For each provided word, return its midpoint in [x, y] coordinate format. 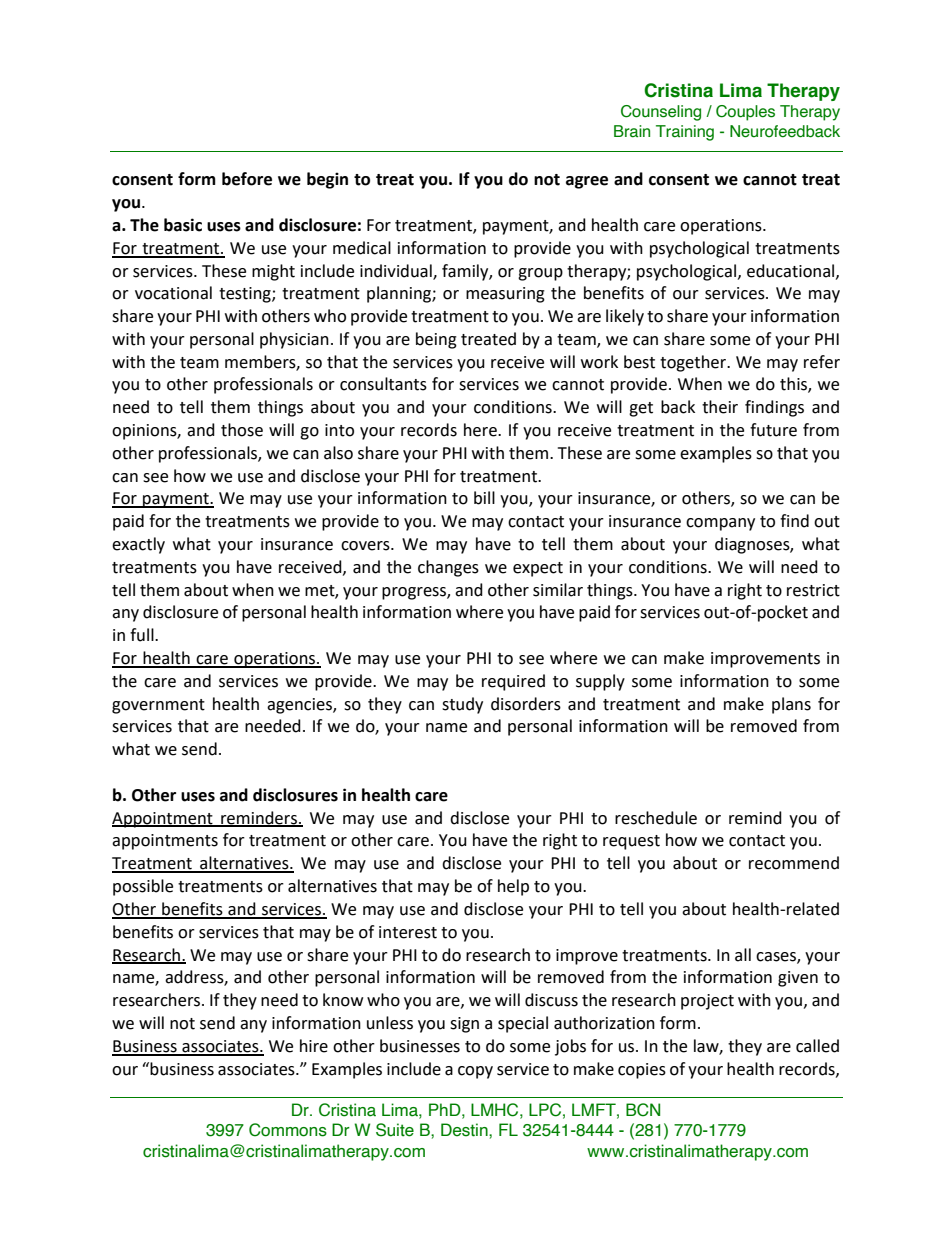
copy [475, 1072]
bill [484, 498]
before [247, 179]
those [242, 430]
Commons [288, 1130]
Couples [745, 113]
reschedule [656, 818]
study [462, 705]
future [773, 430]
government [158, 706]
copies [642, 1071]
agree [587, 182]
